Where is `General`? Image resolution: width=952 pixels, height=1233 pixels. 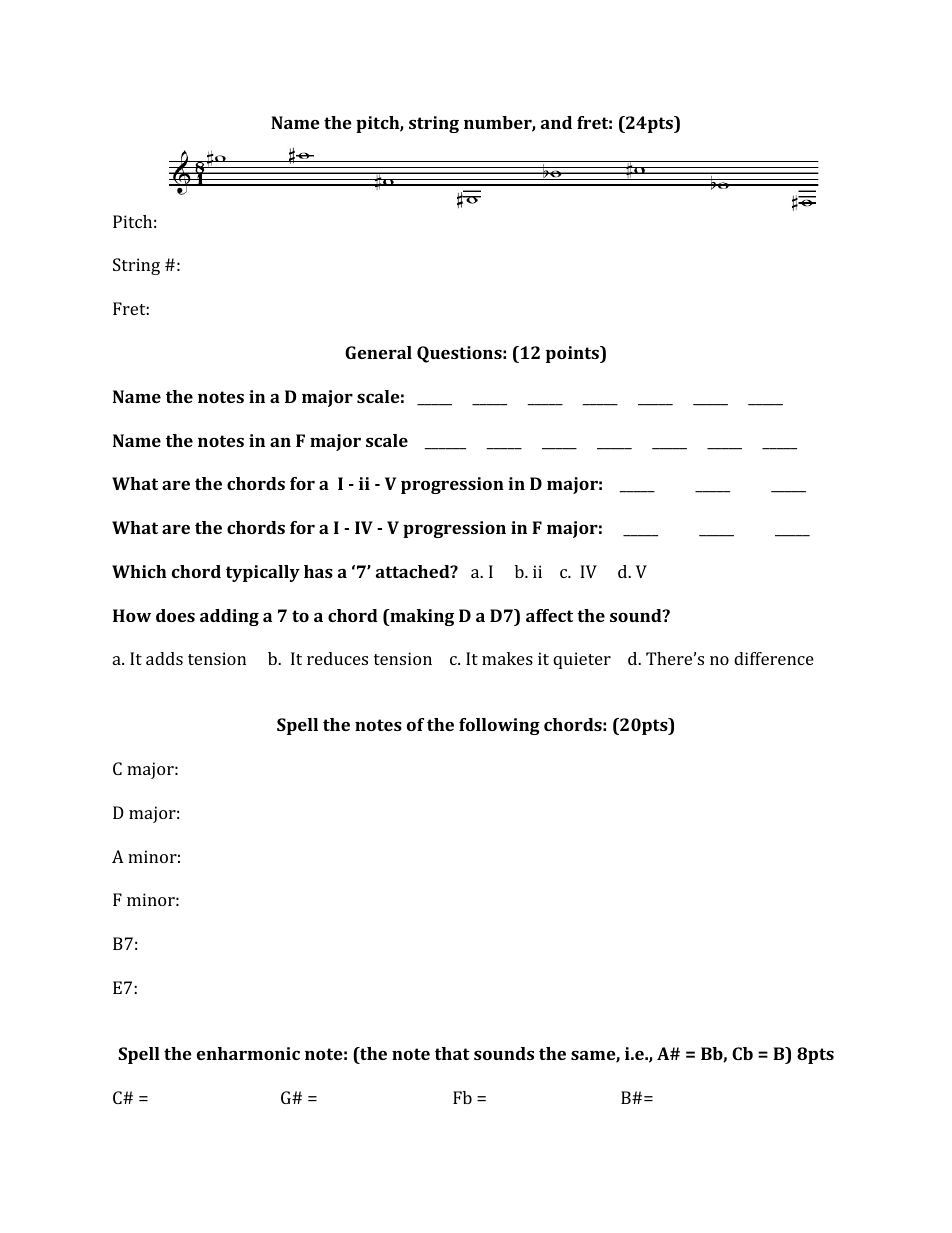
General is located at coordinates (378, 352).
